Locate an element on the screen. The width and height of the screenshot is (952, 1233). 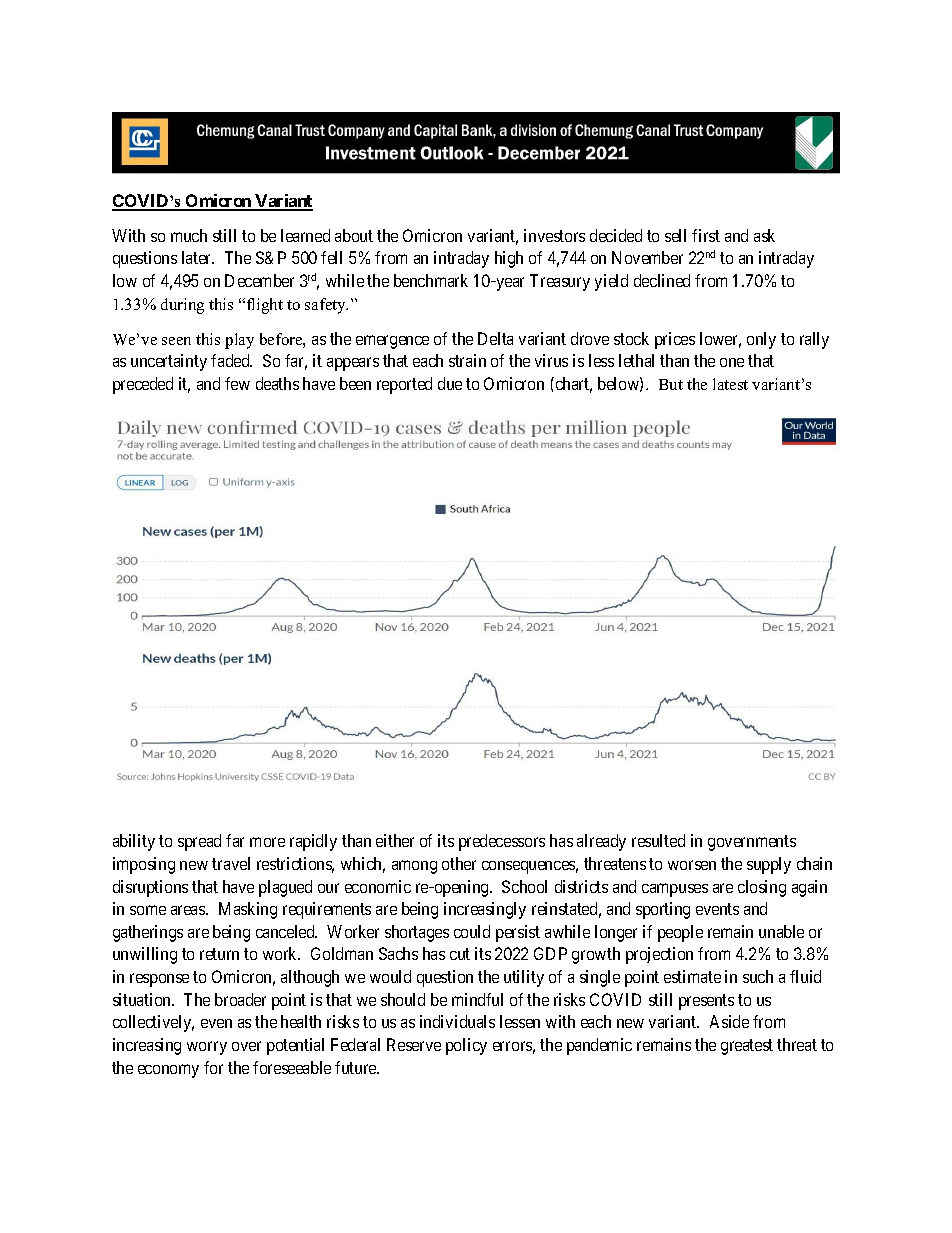
policy is located at coordinates (466, 1046).
